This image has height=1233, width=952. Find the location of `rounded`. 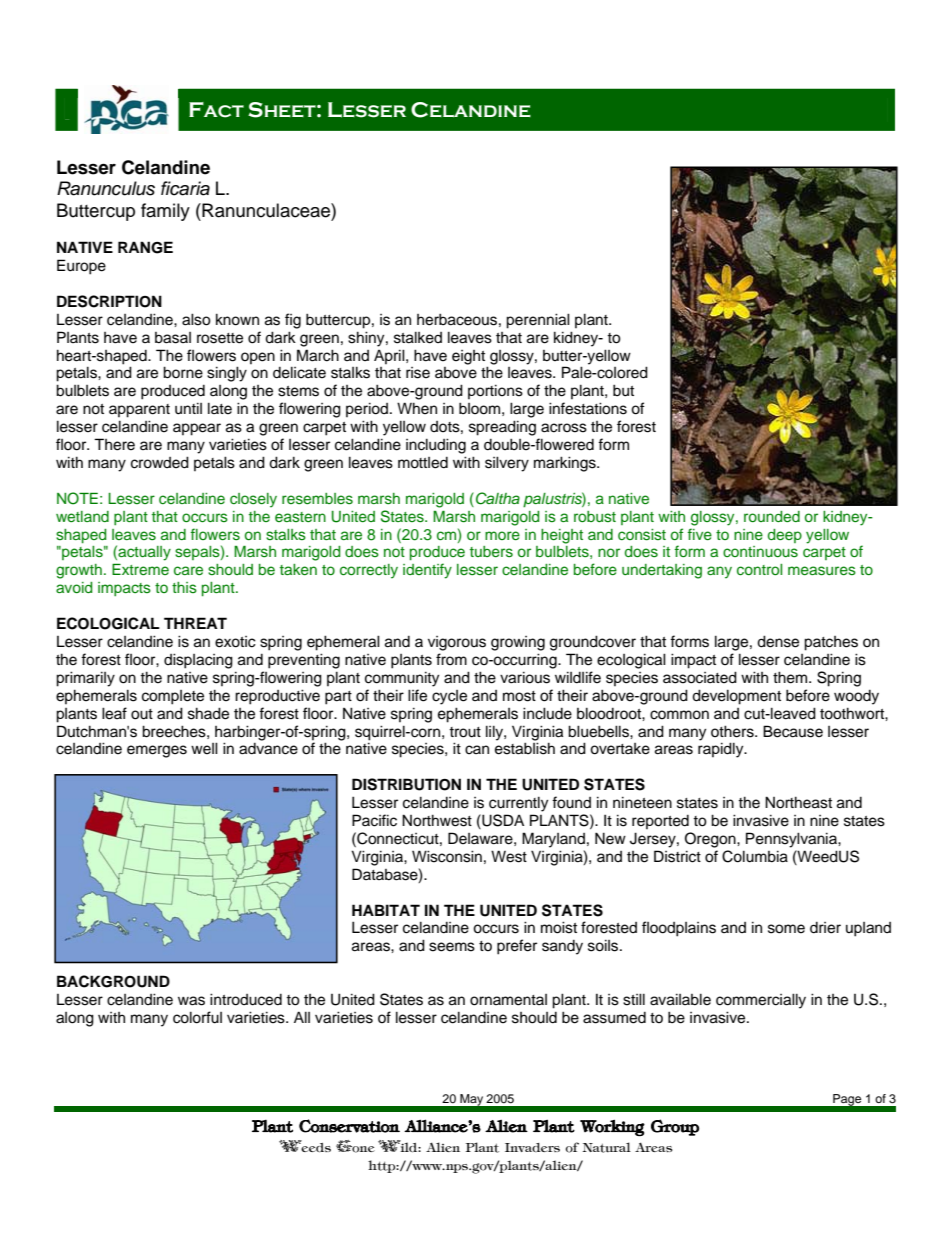

rounded is located at coordinates (772, 516).
